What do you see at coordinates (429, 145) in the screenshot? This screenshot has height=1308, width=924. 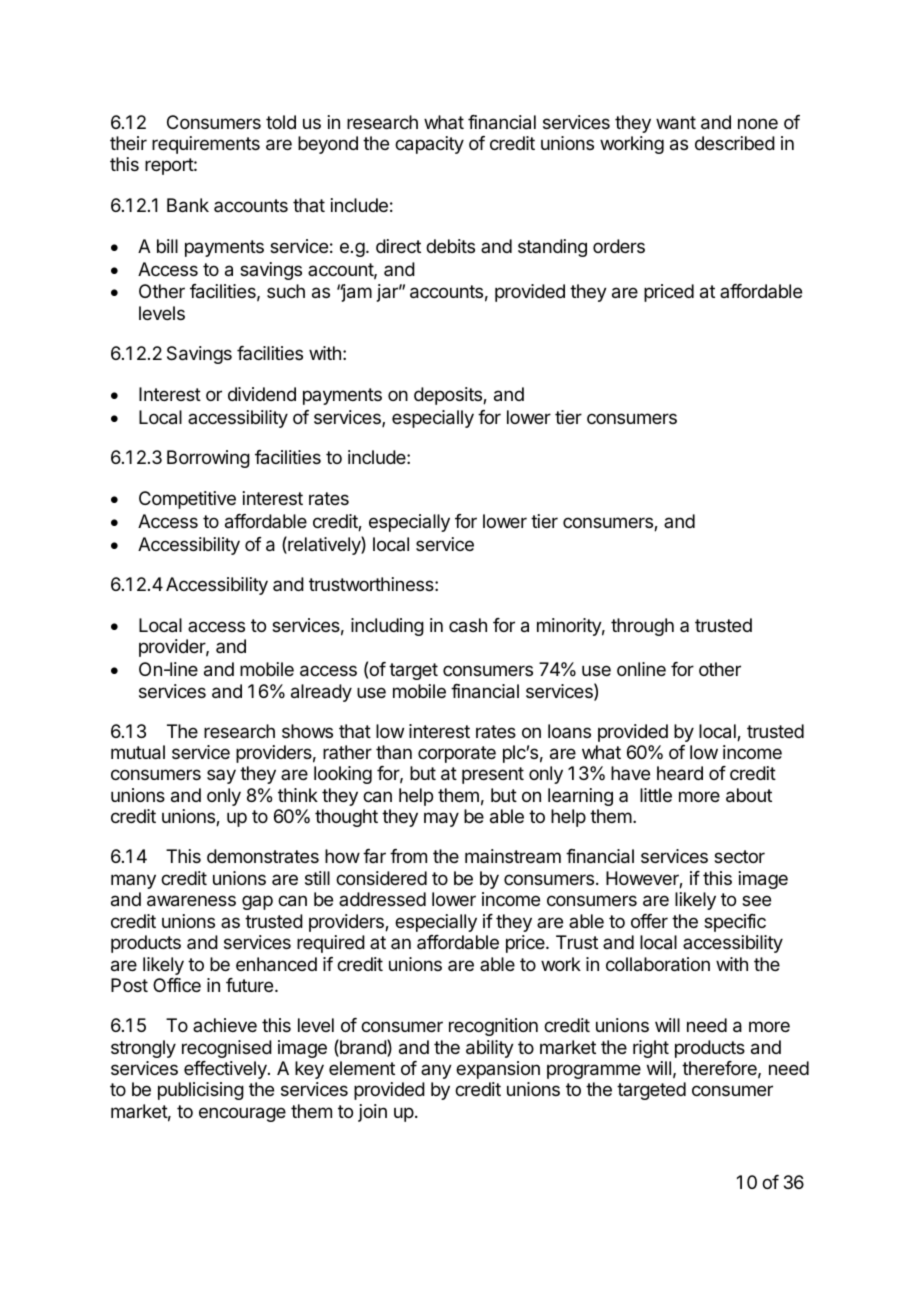 I see `capacity` at bounding box center [429, 145].
